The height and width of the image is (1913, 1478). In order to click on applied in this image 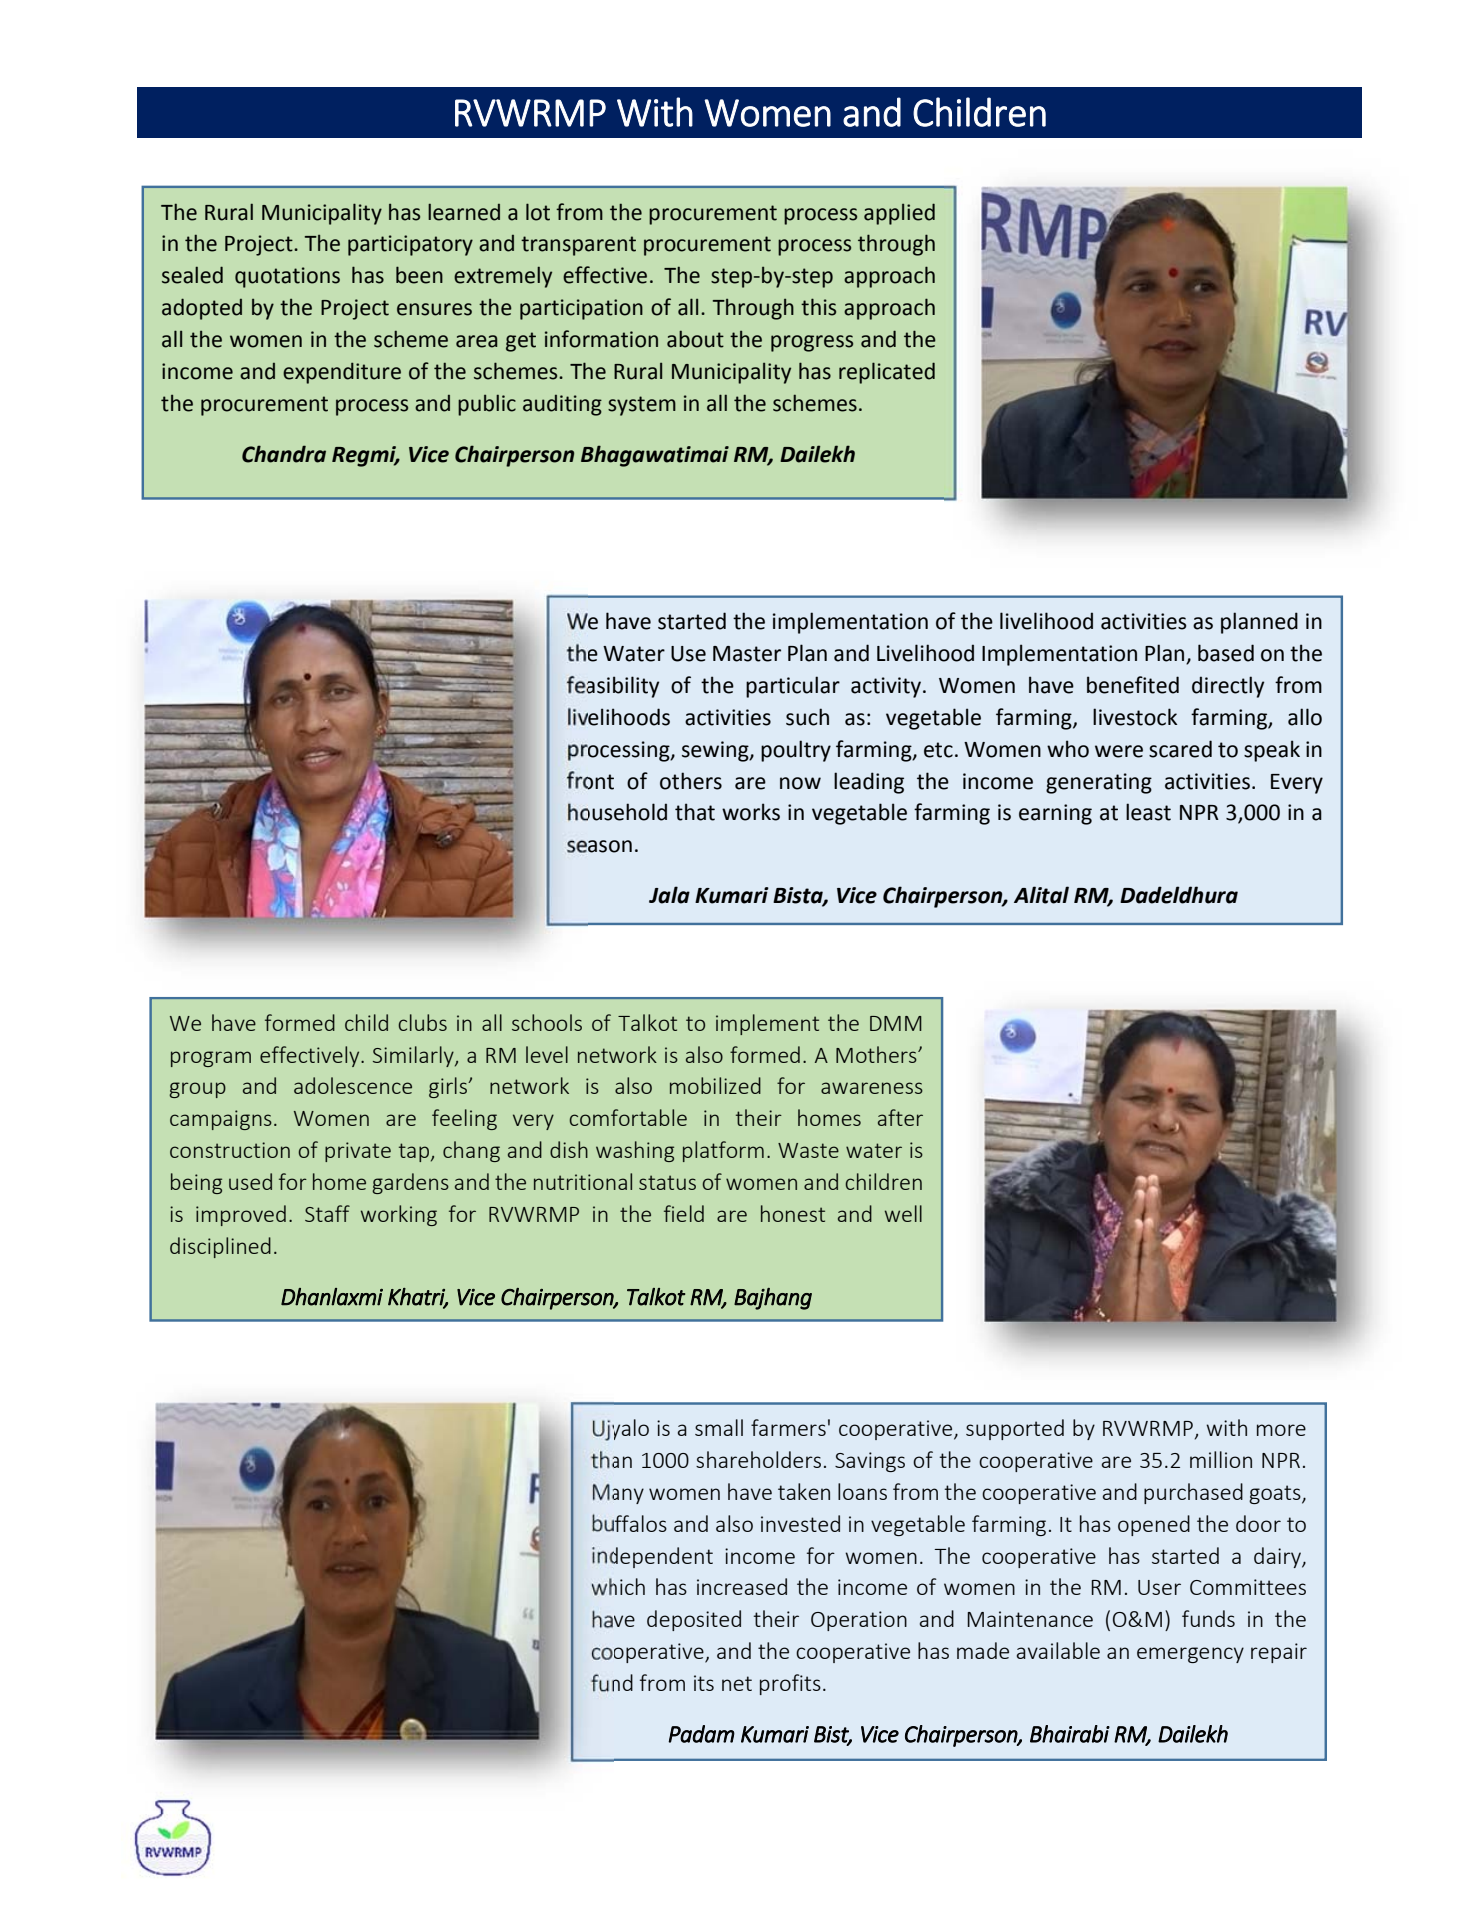, I will do `click(899, 214)`.
